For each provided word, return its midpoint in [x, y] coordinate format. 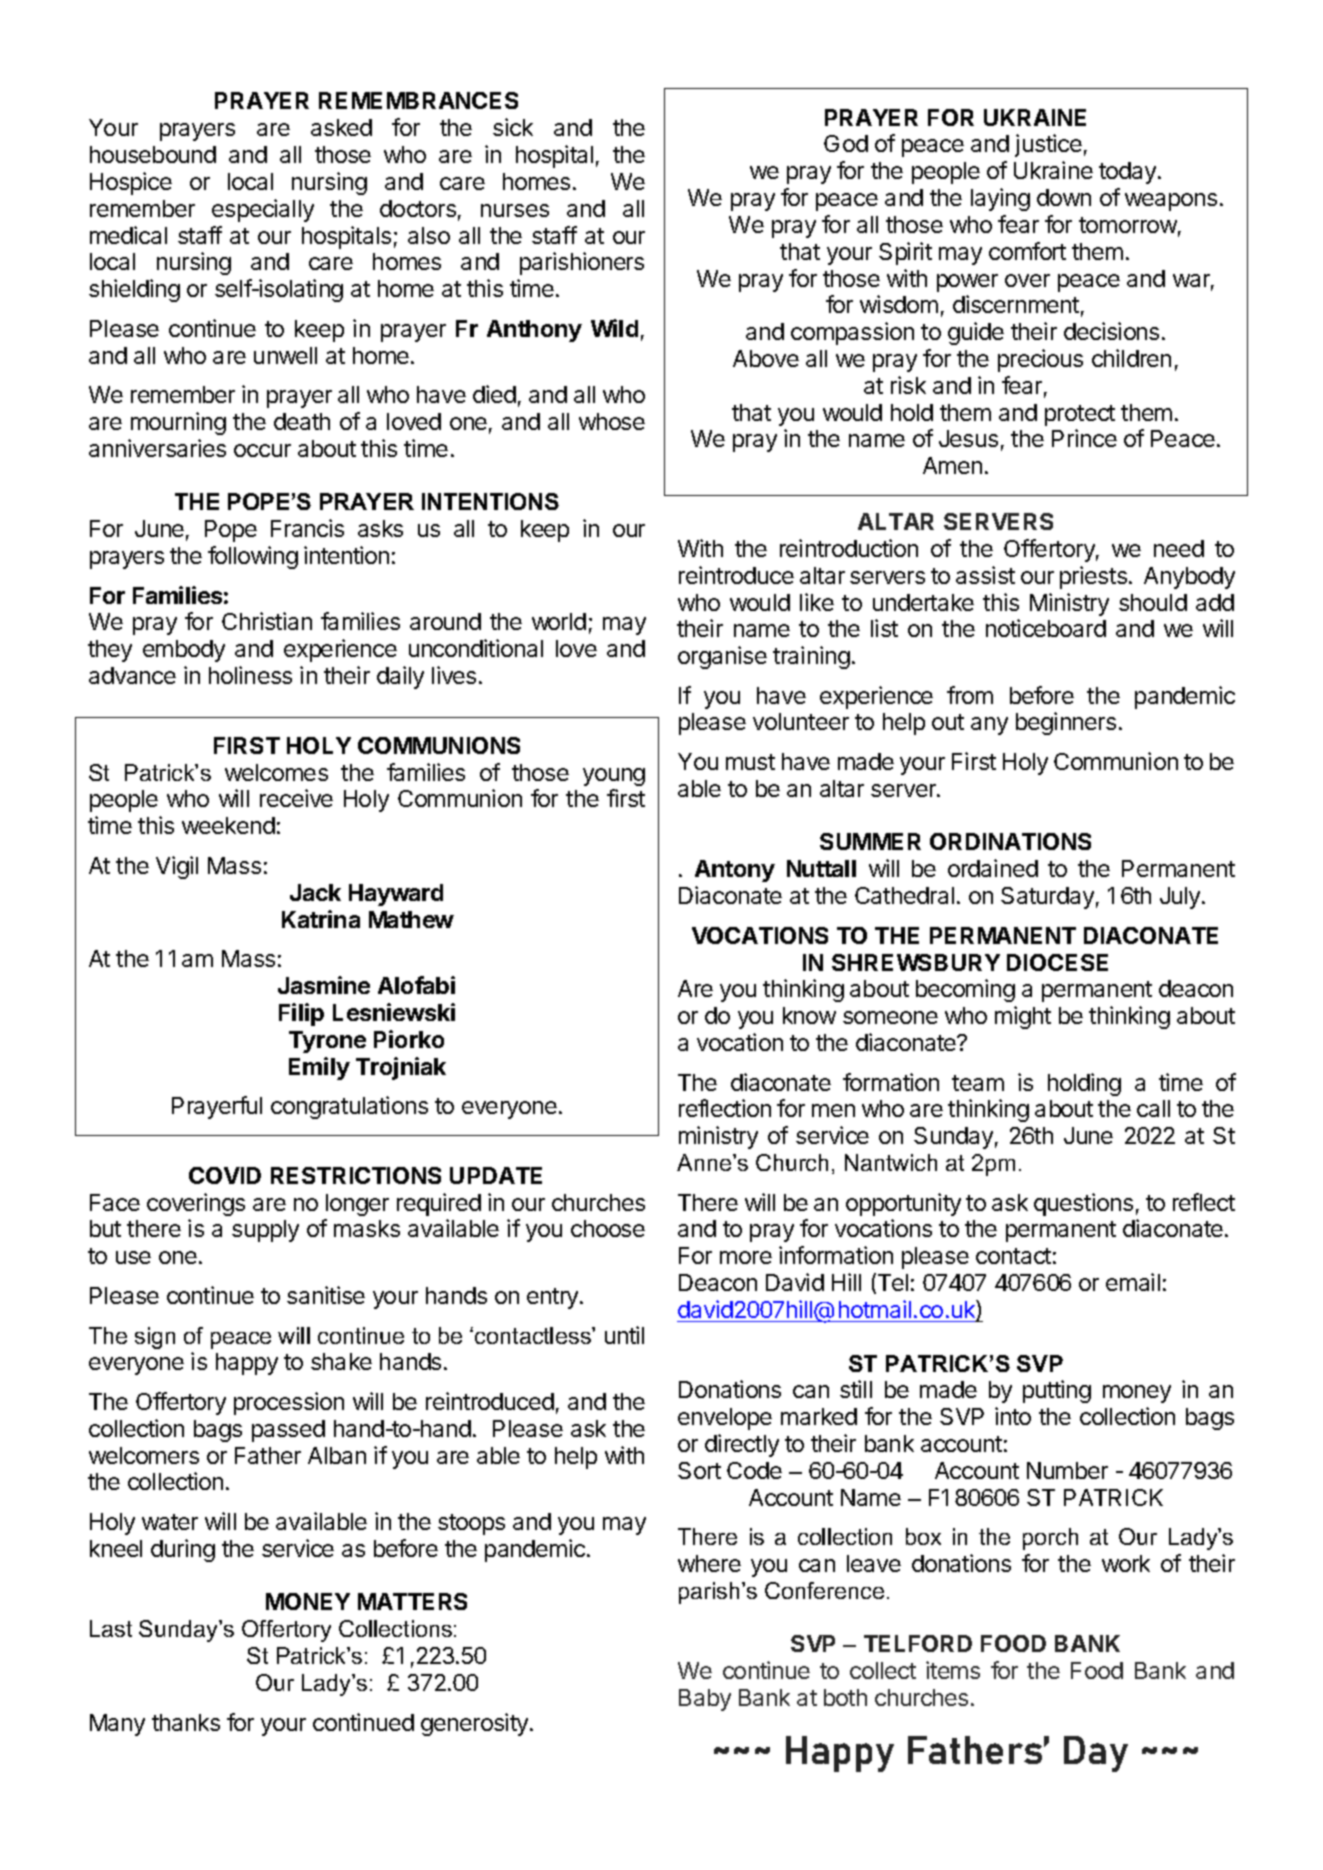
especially [263, 210]
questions [1083, 1204]
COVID [225, 1175]
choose [608, 1228]
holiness [250, 675]
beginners [1066, 723]
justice [1048, 145]
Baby [705, 1700]
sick [513, 127]
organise [722, 657]
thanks [186, 1722]
